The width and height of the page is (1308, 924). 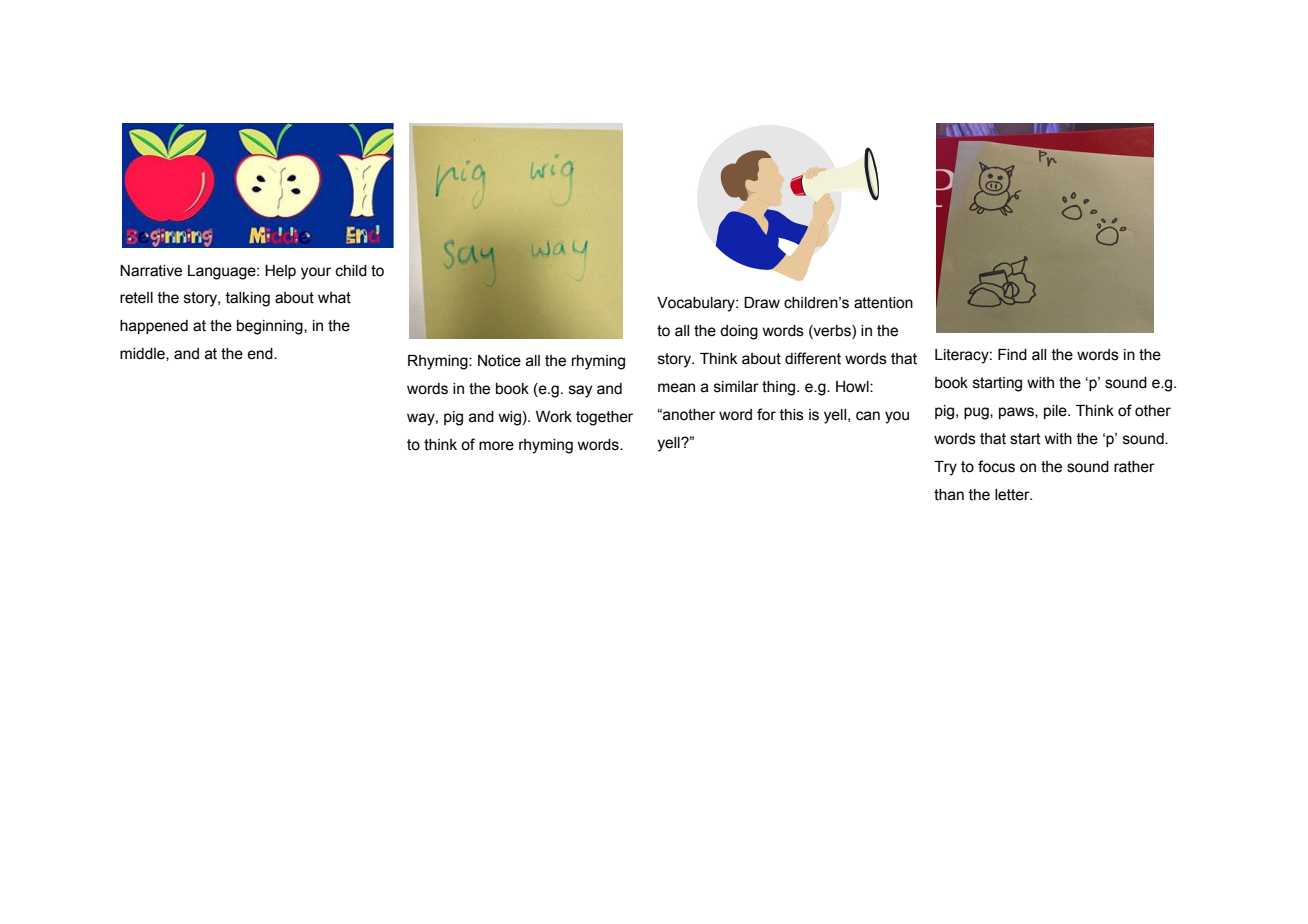 What do you see at coordinates (697, 304) in the page?
I see `Vocabulary` at bounding box center [697, 304].
